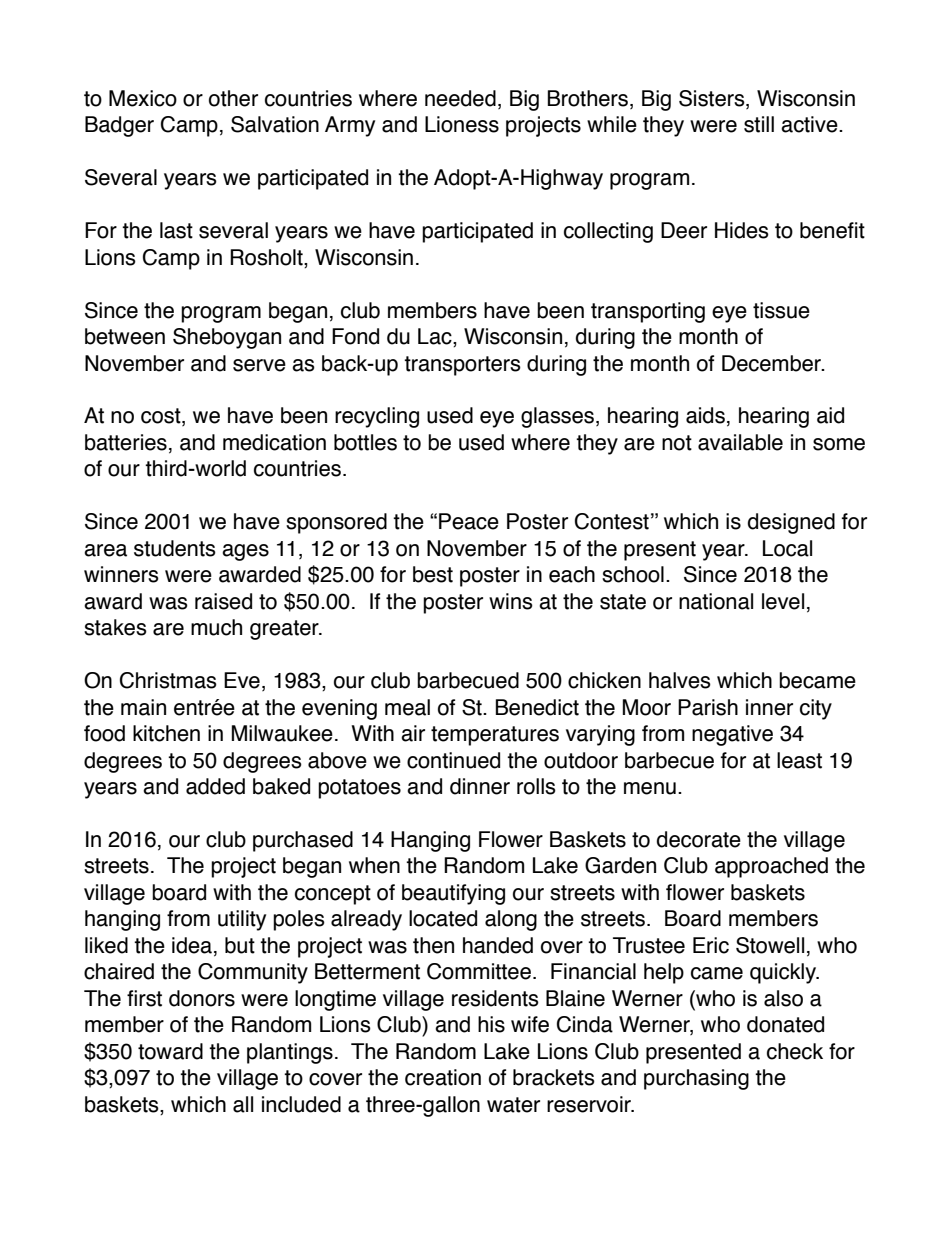 This screenshot has width=952, height=1233. Describe the element at coordinates (462, 366) in the screenshot. I see `transporters` at that location.
